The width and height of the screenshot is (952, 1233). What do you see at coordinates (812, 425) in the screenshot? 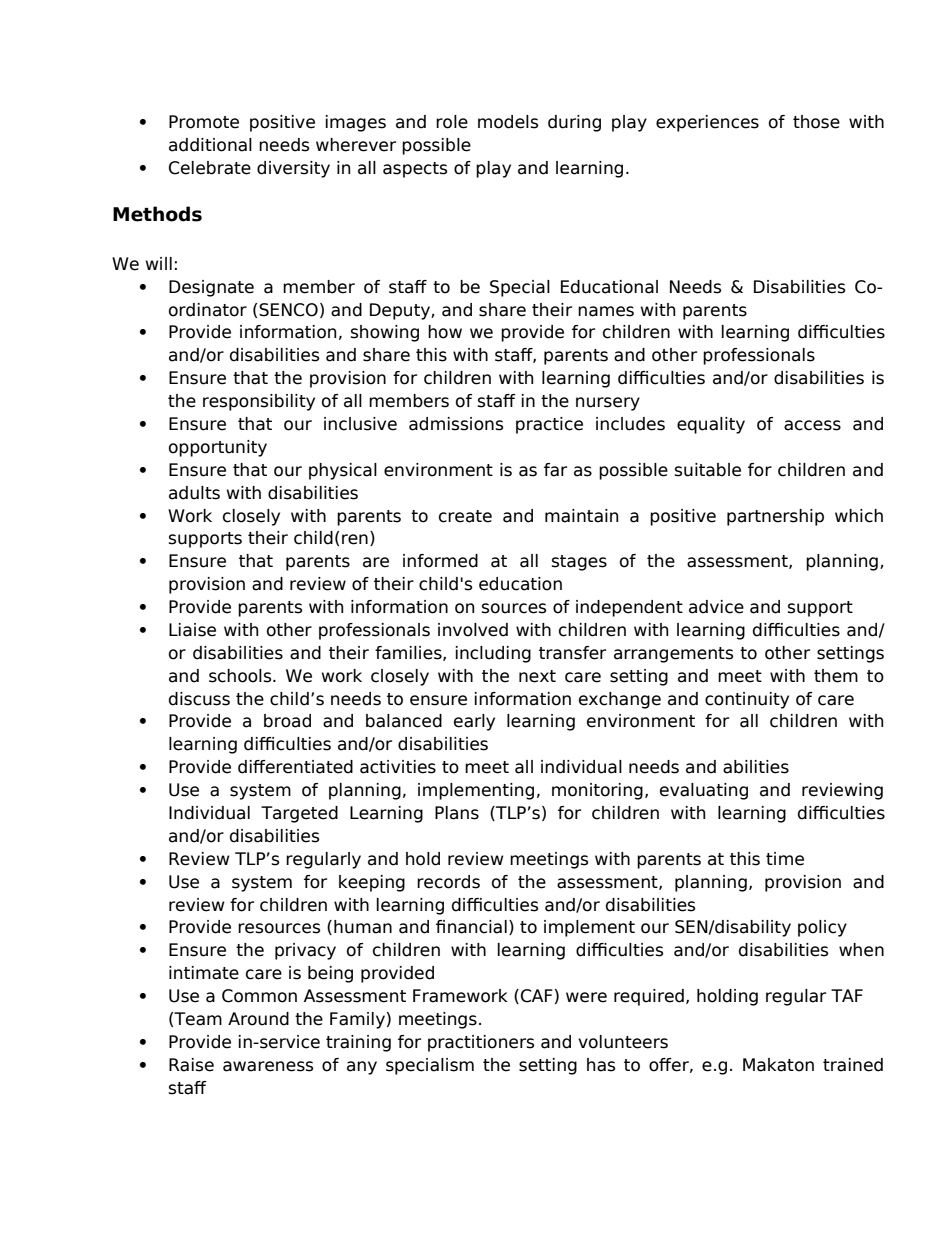
I see `access` at bounding box center [812, 425].
